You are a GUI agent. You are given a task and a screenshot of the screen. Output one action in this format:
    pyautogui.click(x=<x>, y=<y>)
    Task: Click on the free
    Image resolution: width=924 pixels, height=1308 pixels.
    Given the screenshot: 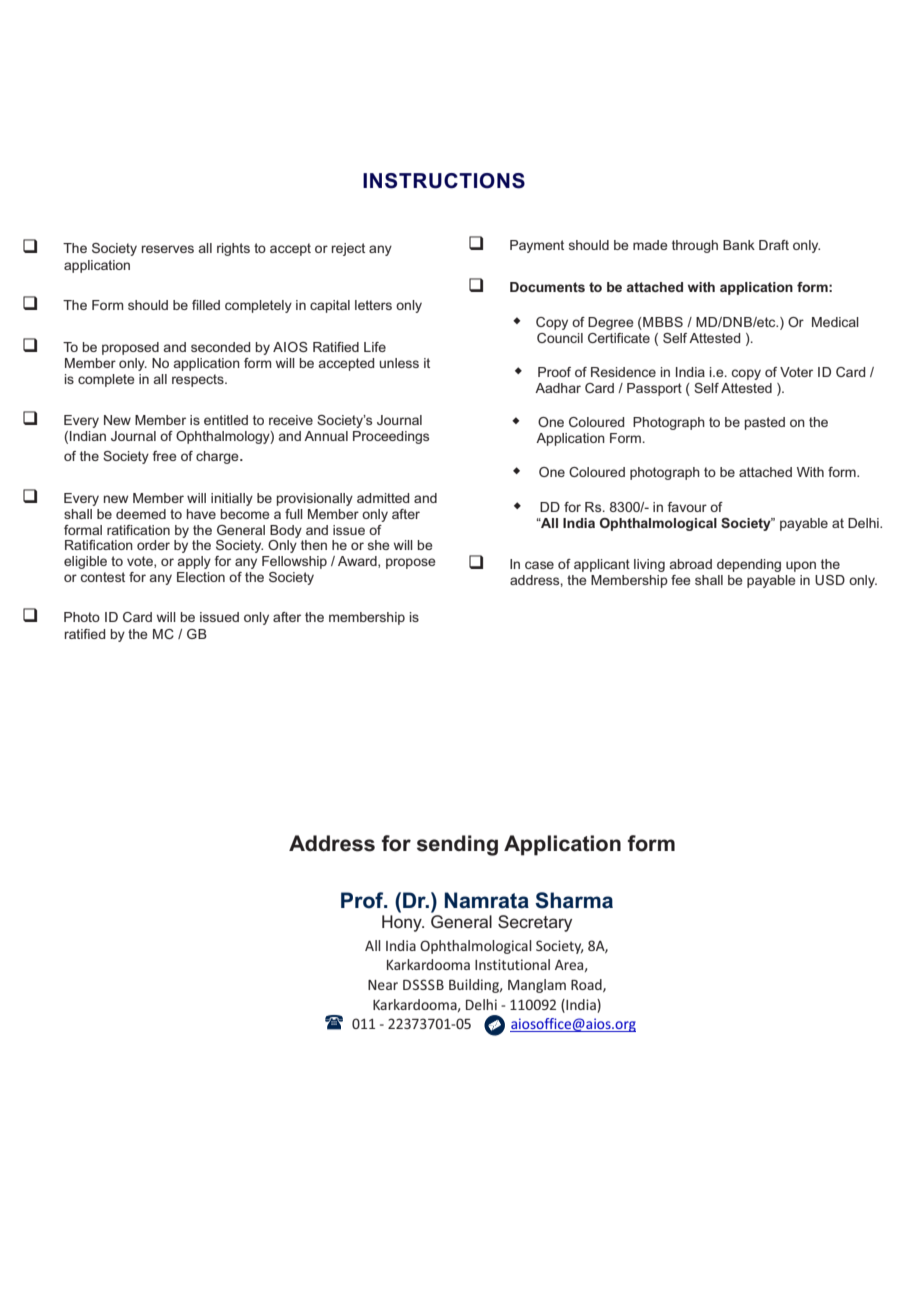 What is the action you would take?
    pyautogui.click(x=164, y=456)
